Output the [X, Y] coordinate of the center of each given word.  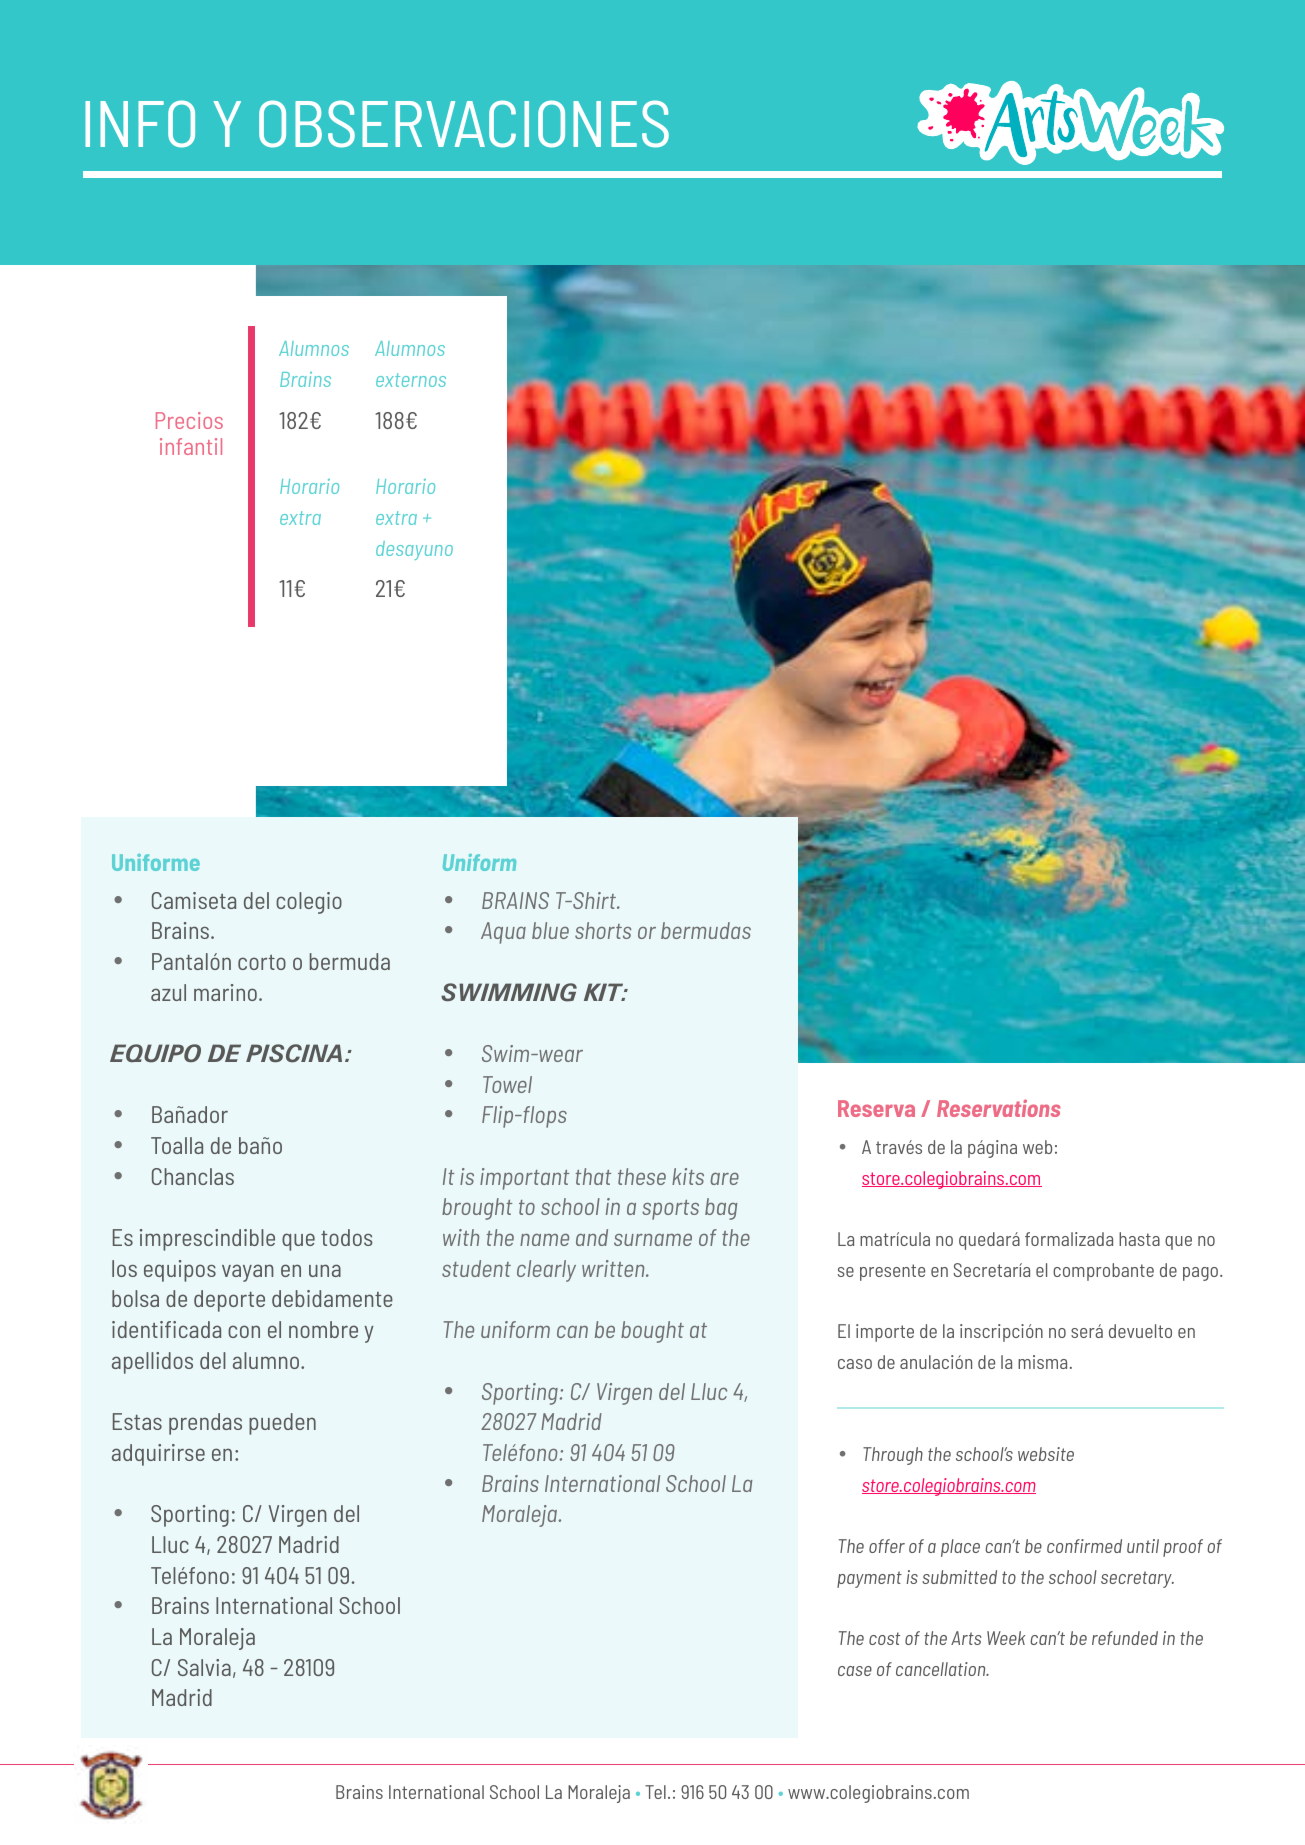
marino [225, 992]
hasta [1139, 1239]
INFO [140, 124]
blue [550, 930]
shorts [603, 930]
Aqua [503, 933]
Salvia [204, 1667]
